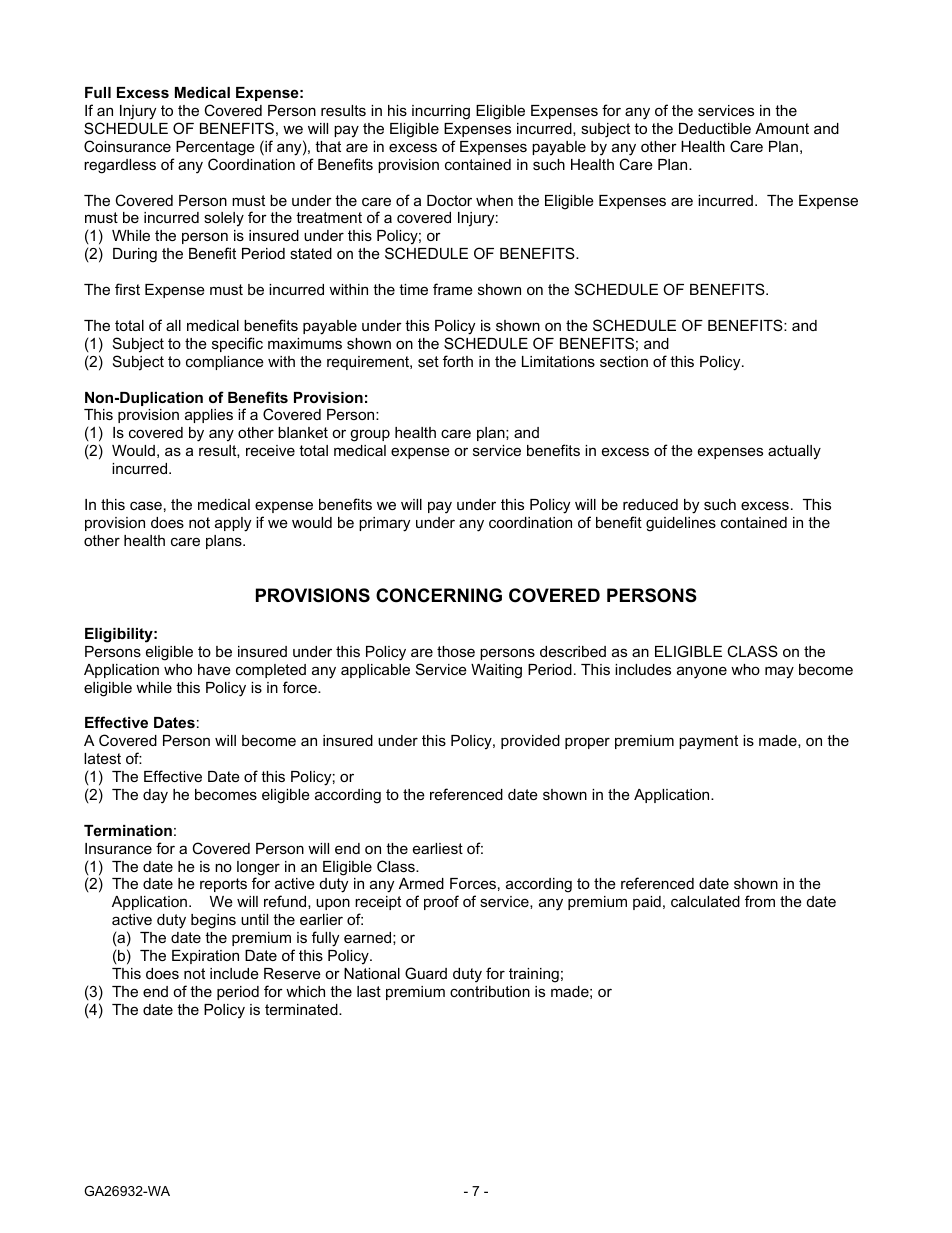  What do you see at coordinates (624, 361) in the image?
I see `section` at bounding box center [624, 361].
